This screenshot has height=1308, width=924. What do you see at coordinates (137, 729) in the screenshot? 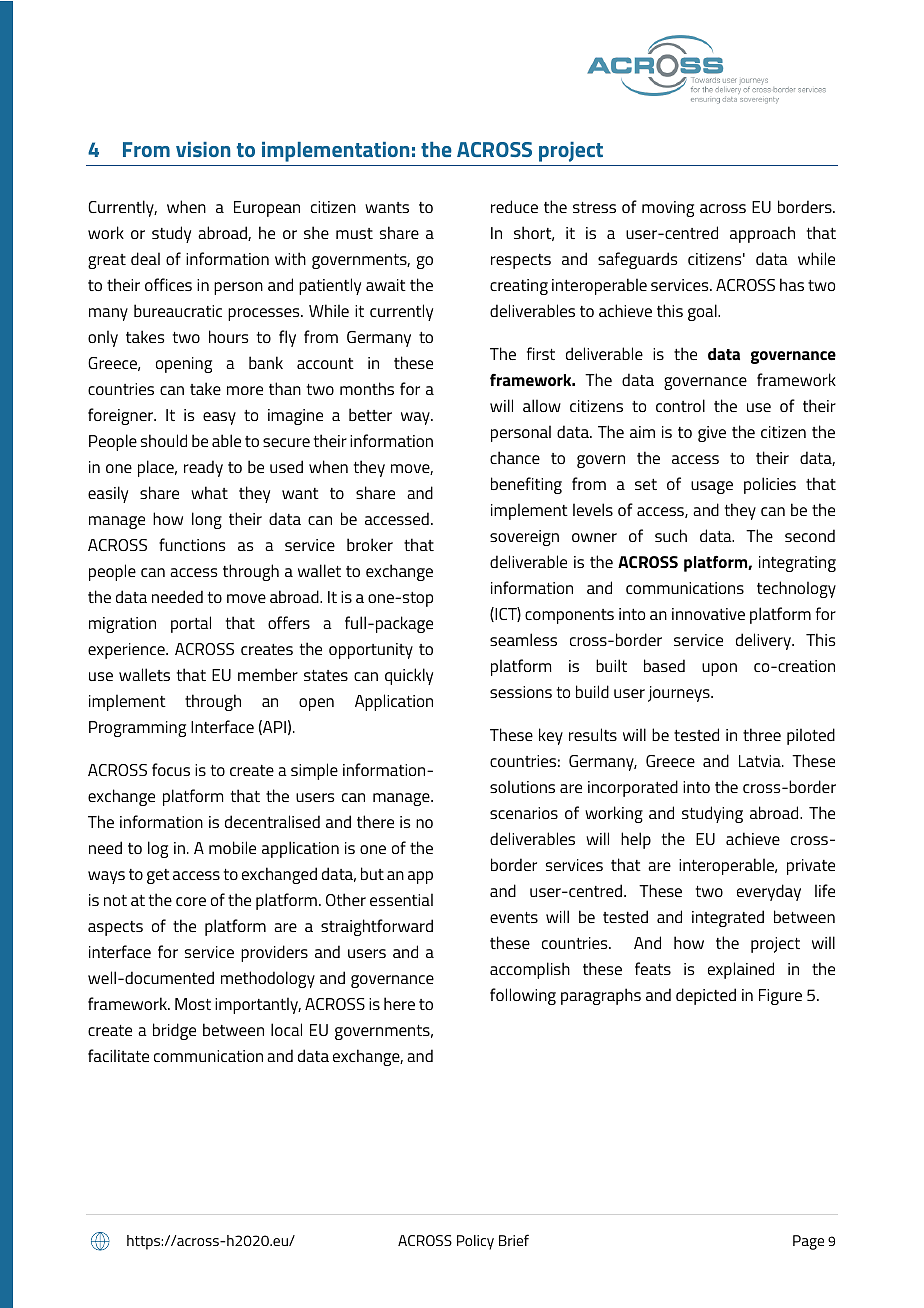
I see `Programming` at bounding box center [137, 729].
